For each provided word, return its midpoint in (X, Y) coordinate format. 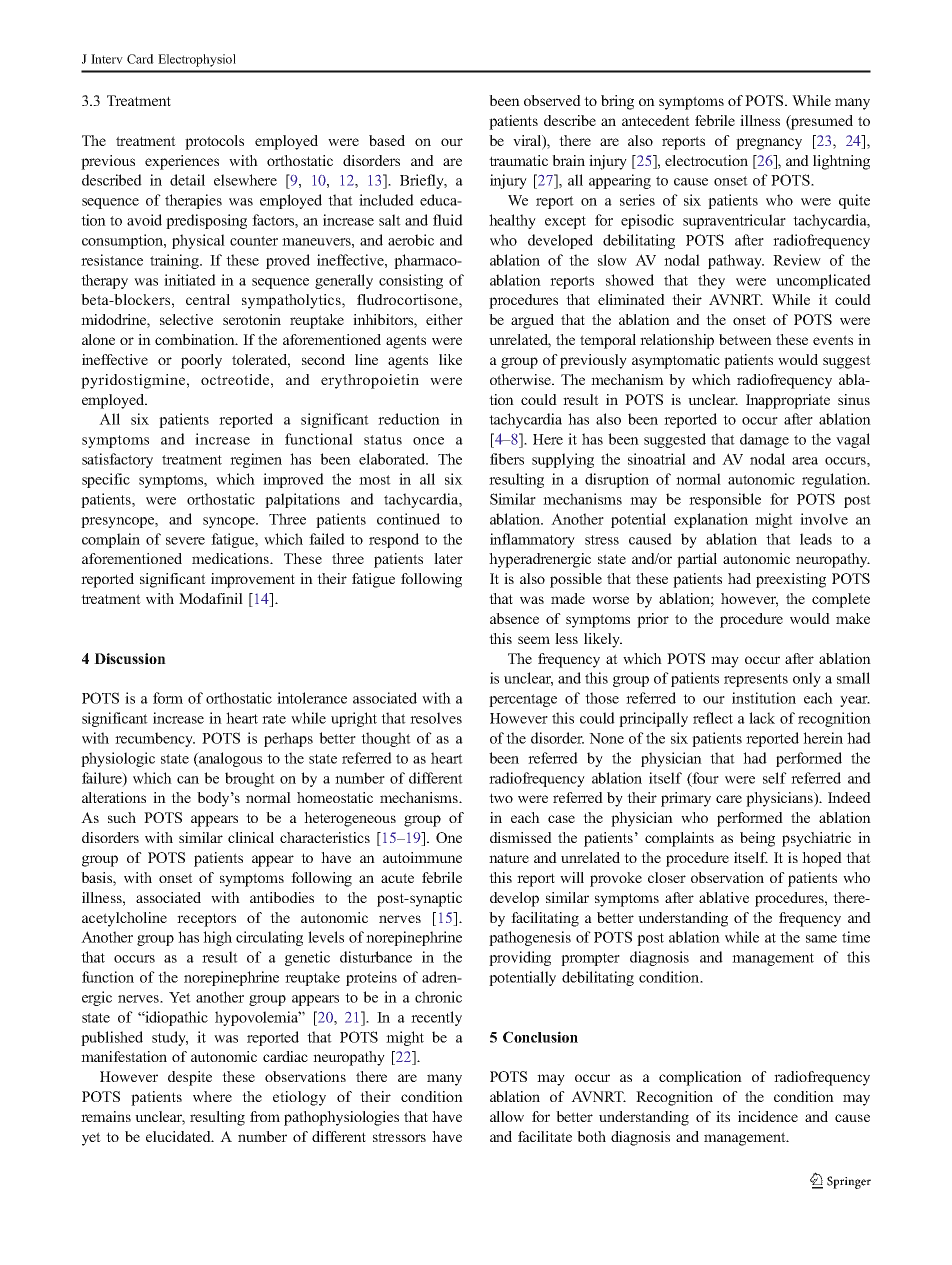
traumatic (518, 160)
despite (190, 1078)
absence (514, 618)
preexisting (791, 580)
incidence (768, 1116)
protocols (214, 142)
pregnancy (769, 144)
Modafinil (211, 598)
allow (507, 1116)
